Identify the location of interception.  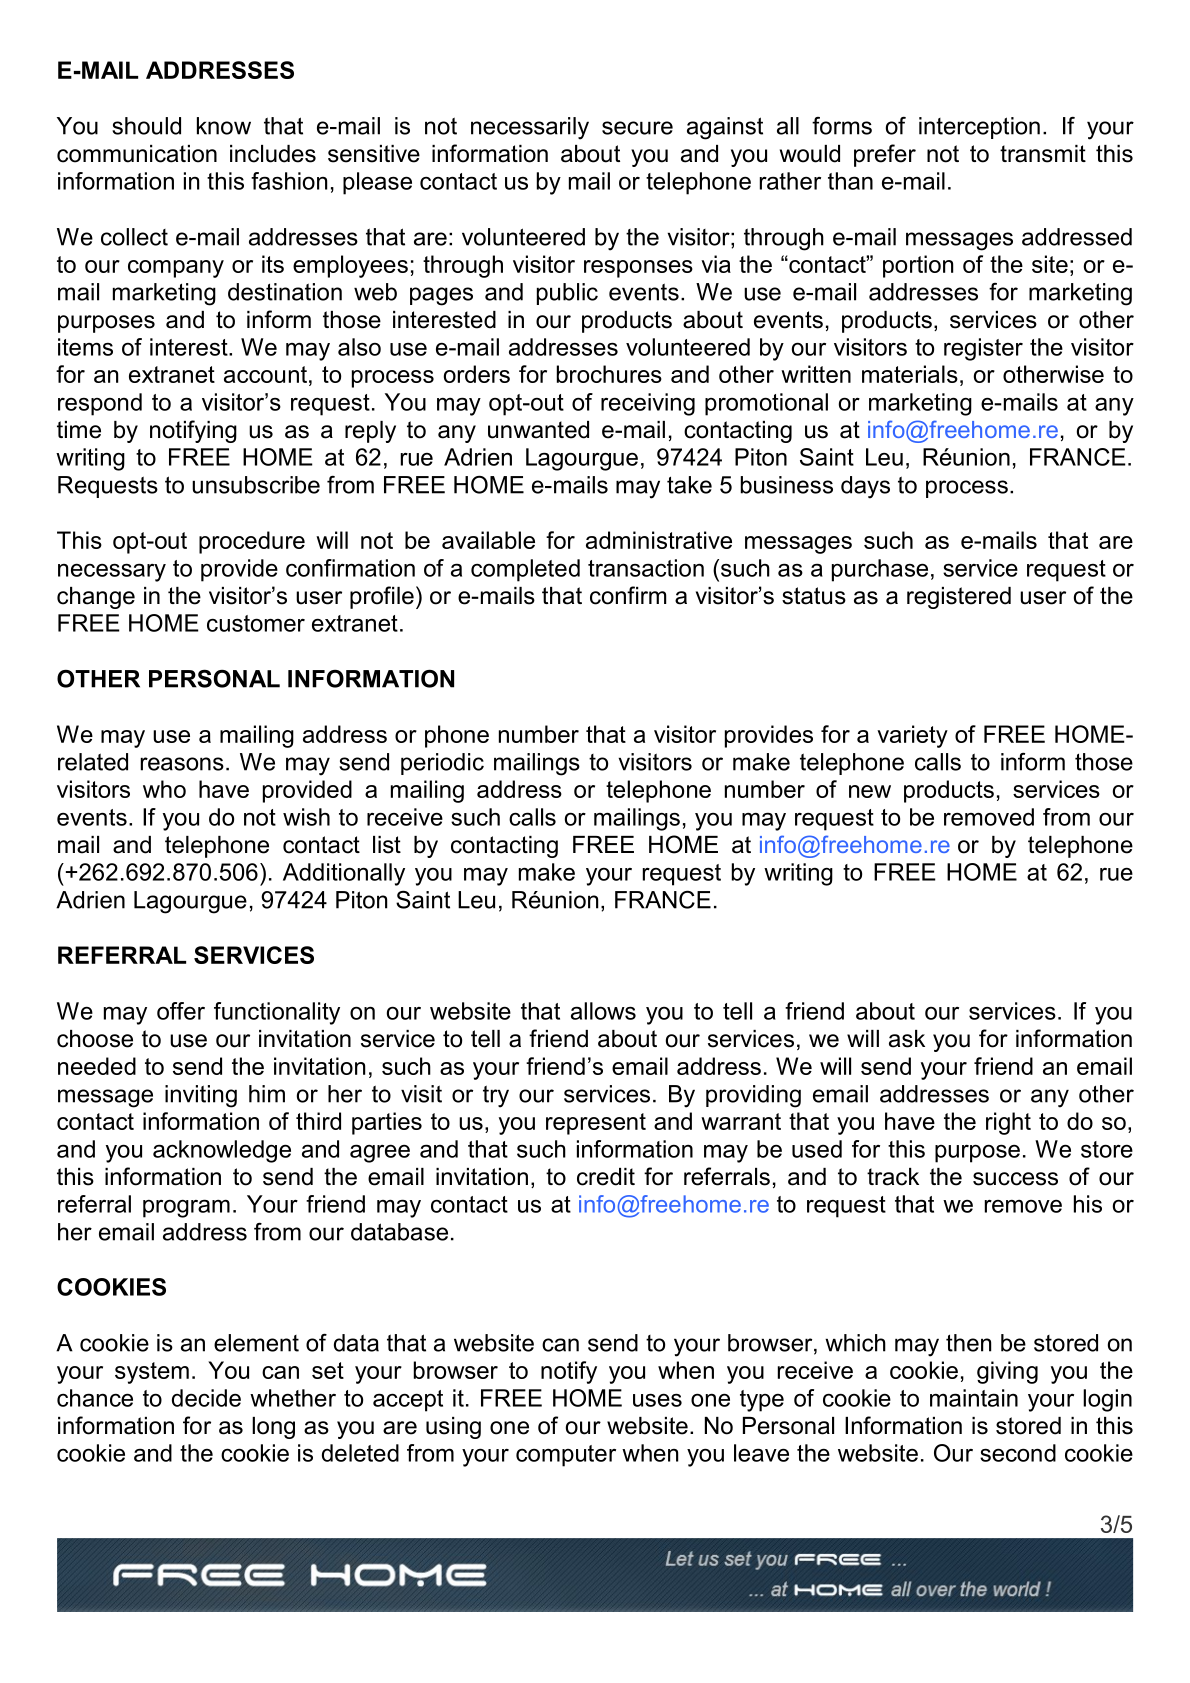
(979, 128).
